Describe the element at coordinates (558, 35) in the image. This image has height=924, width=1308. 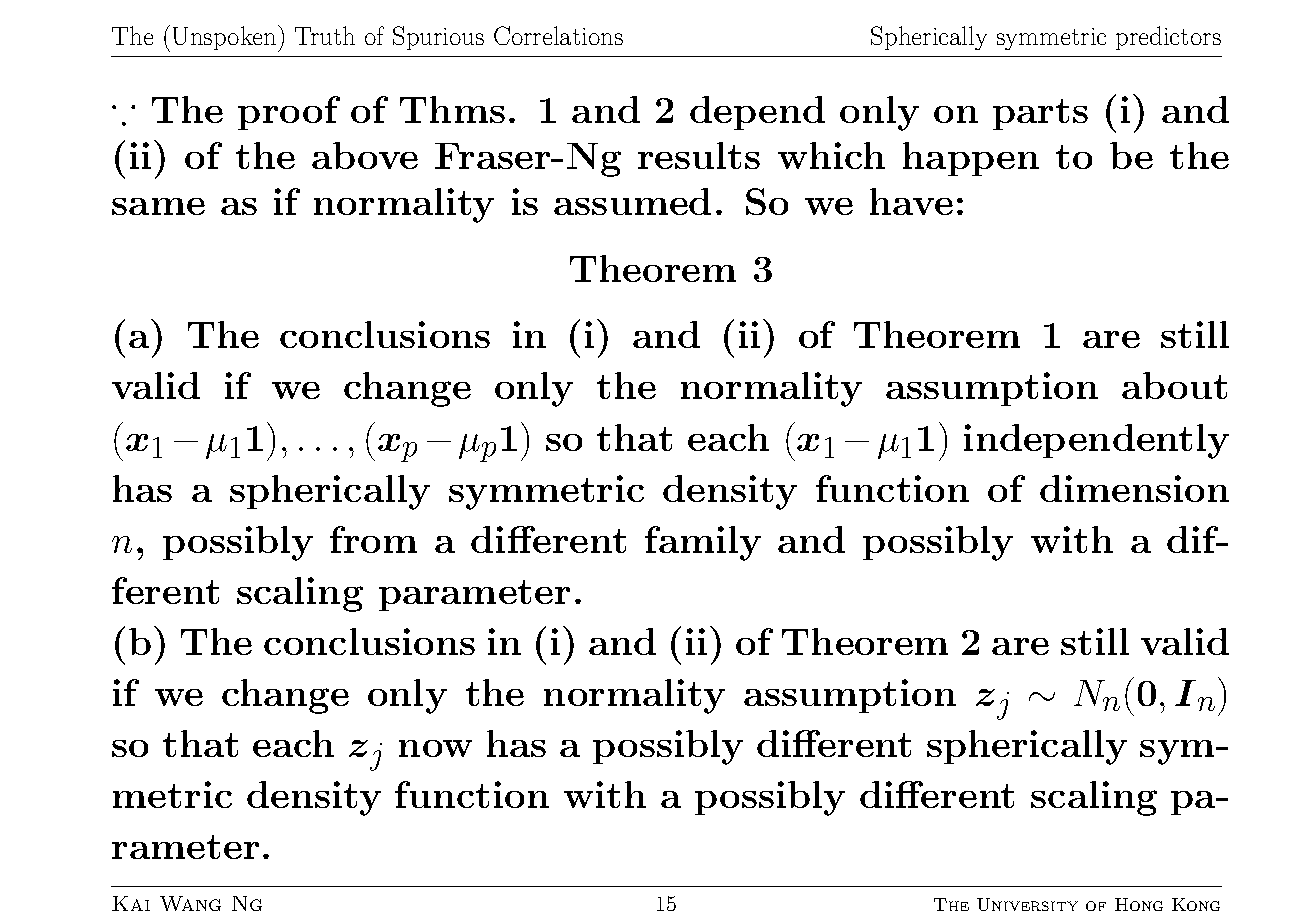
I see `Correlations` at that location.
